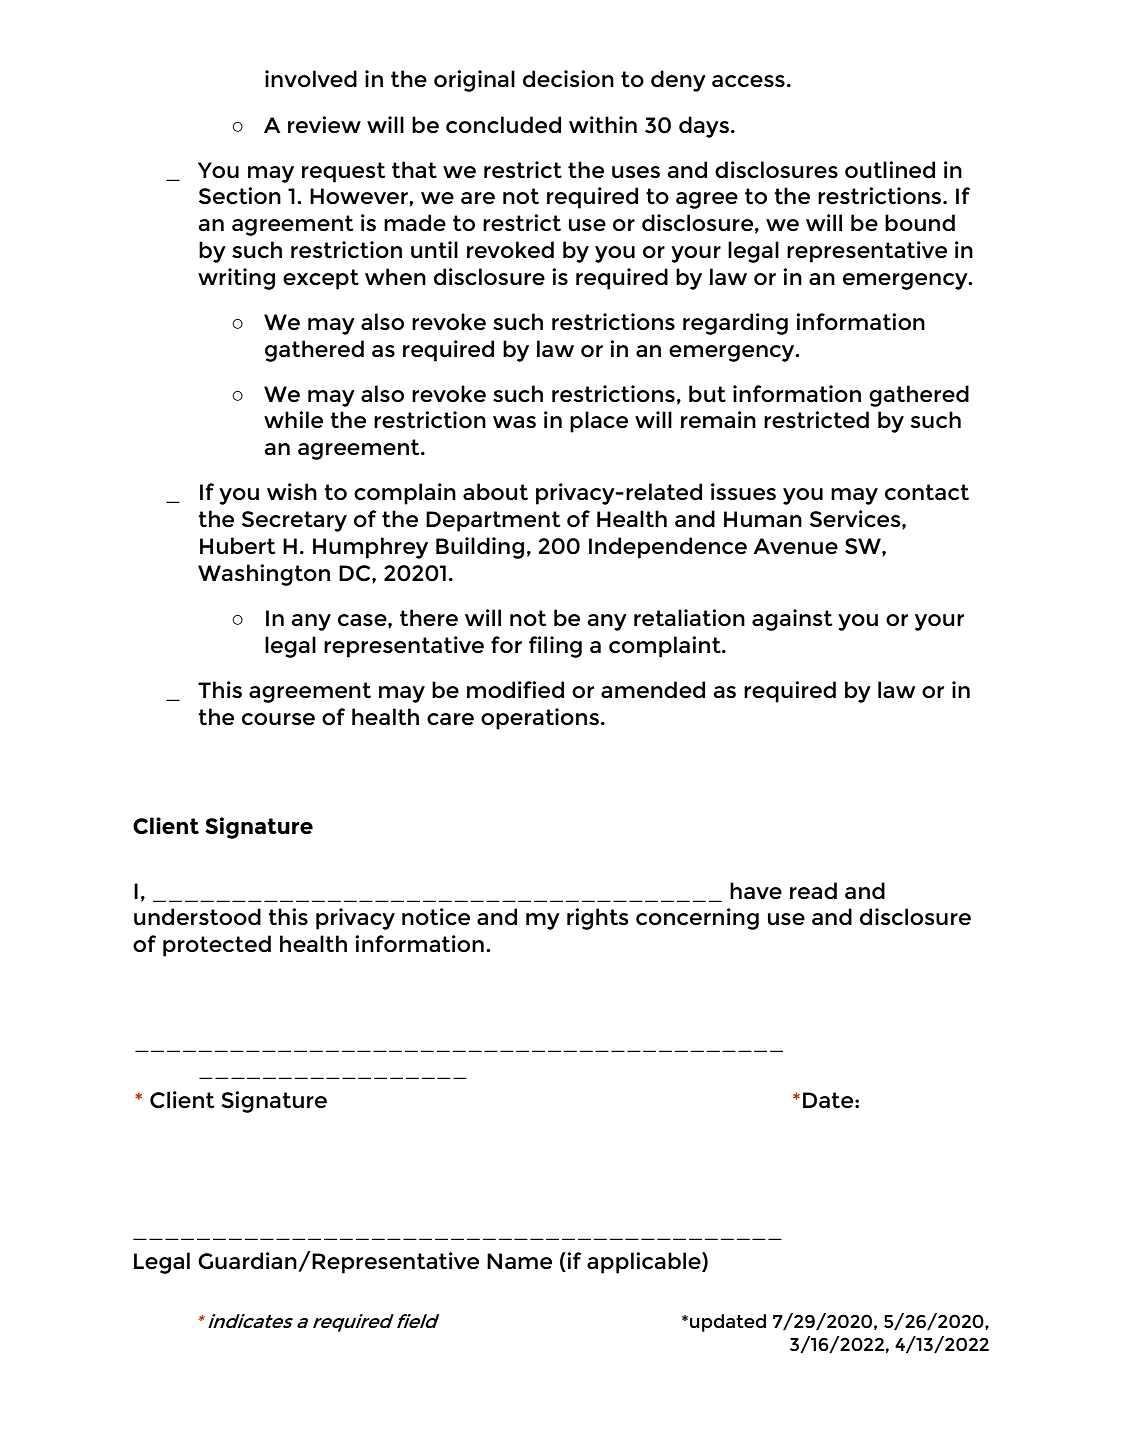 Image resolution: width=1121 pixels, height=1450 pixels. What do you see at coordinates (197, 916) in the screenshot?
I see `understood` at bounding box center [197, 916].
